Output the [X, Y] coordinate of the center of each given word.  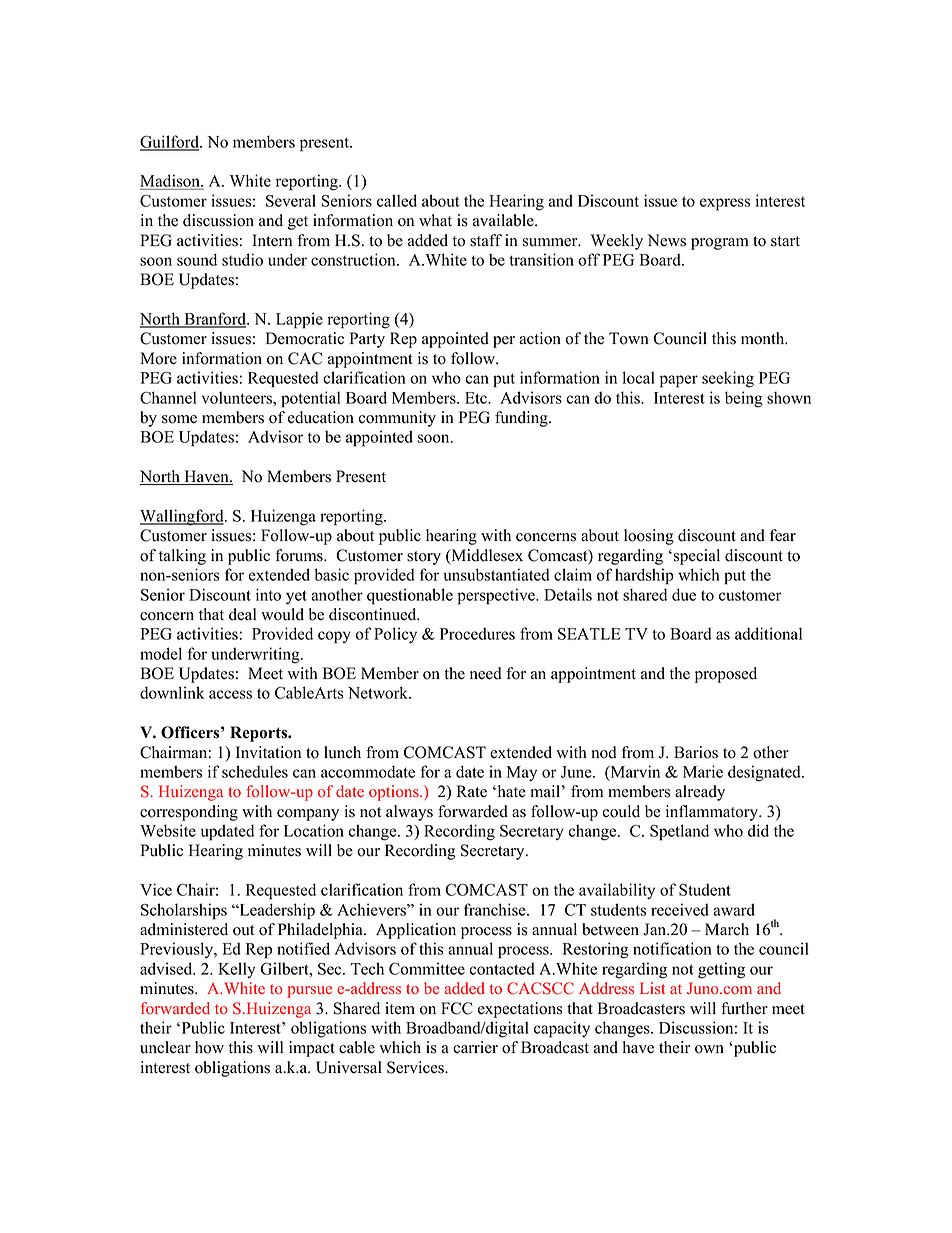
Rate [471, 791]
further [744, 1008]
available [504, 220]
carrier [475, 1047]
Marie [703, 771]
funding [522, 419]
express [725, 204]
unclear [165, 1047]
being [744, 399]
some [179, 419]
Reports [260, 734]
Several [291, 200]
